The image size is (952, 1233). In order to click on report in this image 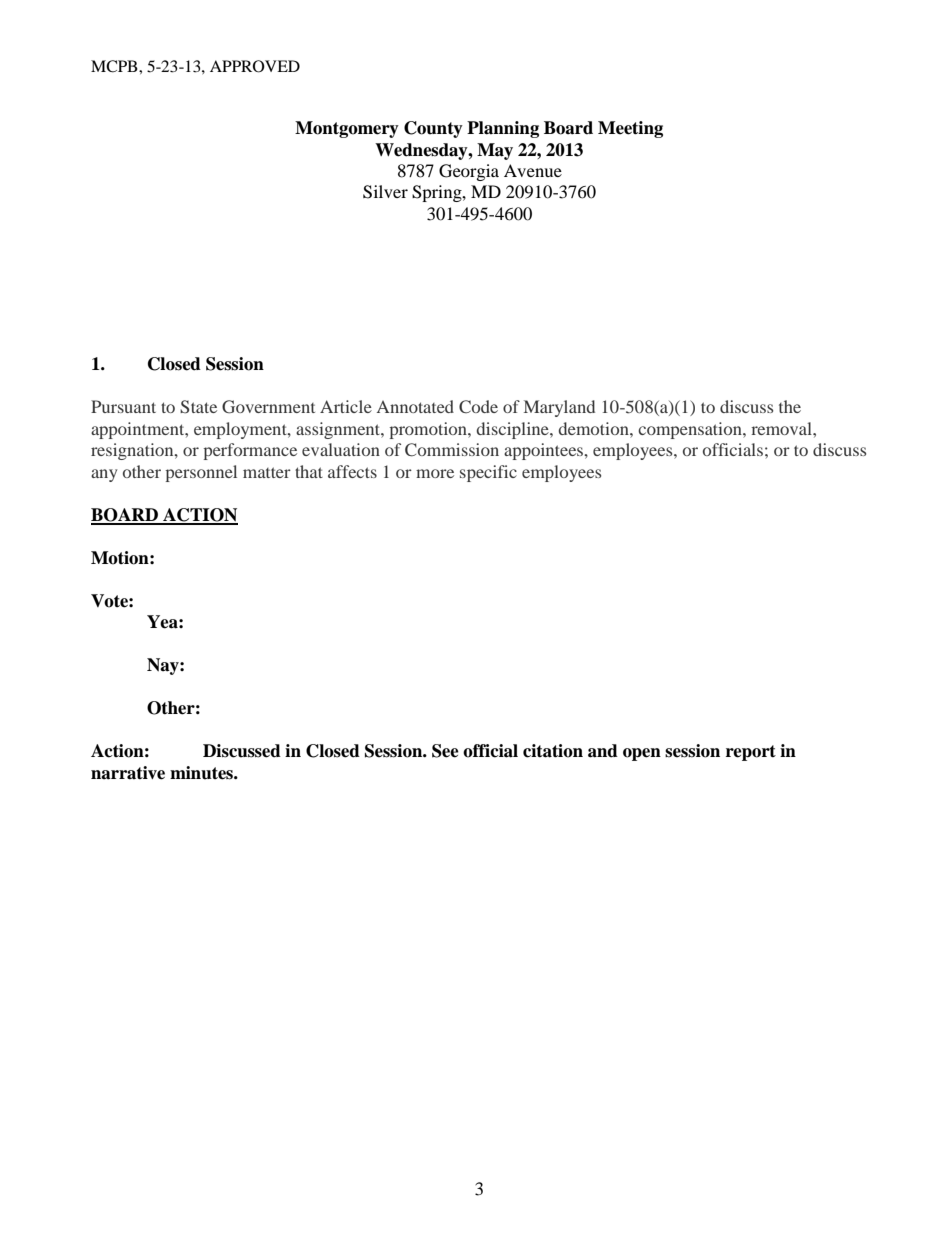, I will do `click(751, 753)`.
